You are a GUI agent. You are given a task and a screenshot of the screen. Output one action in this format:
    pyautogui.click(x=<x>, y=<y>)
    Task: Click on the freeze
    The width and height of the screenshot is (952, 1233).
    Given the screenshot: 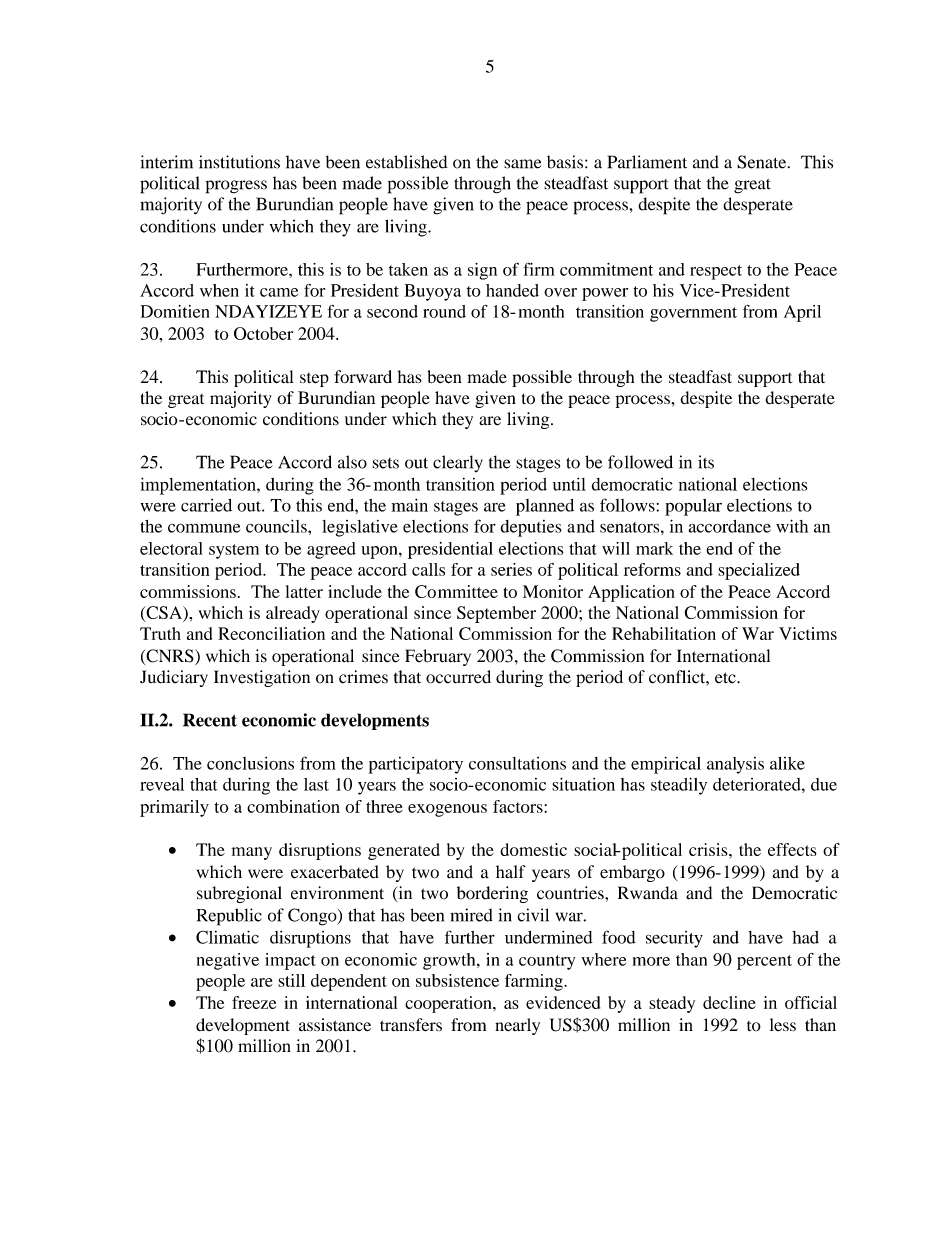 What is the action you would take?
    pyautogui.click(x=254, y=1002)
